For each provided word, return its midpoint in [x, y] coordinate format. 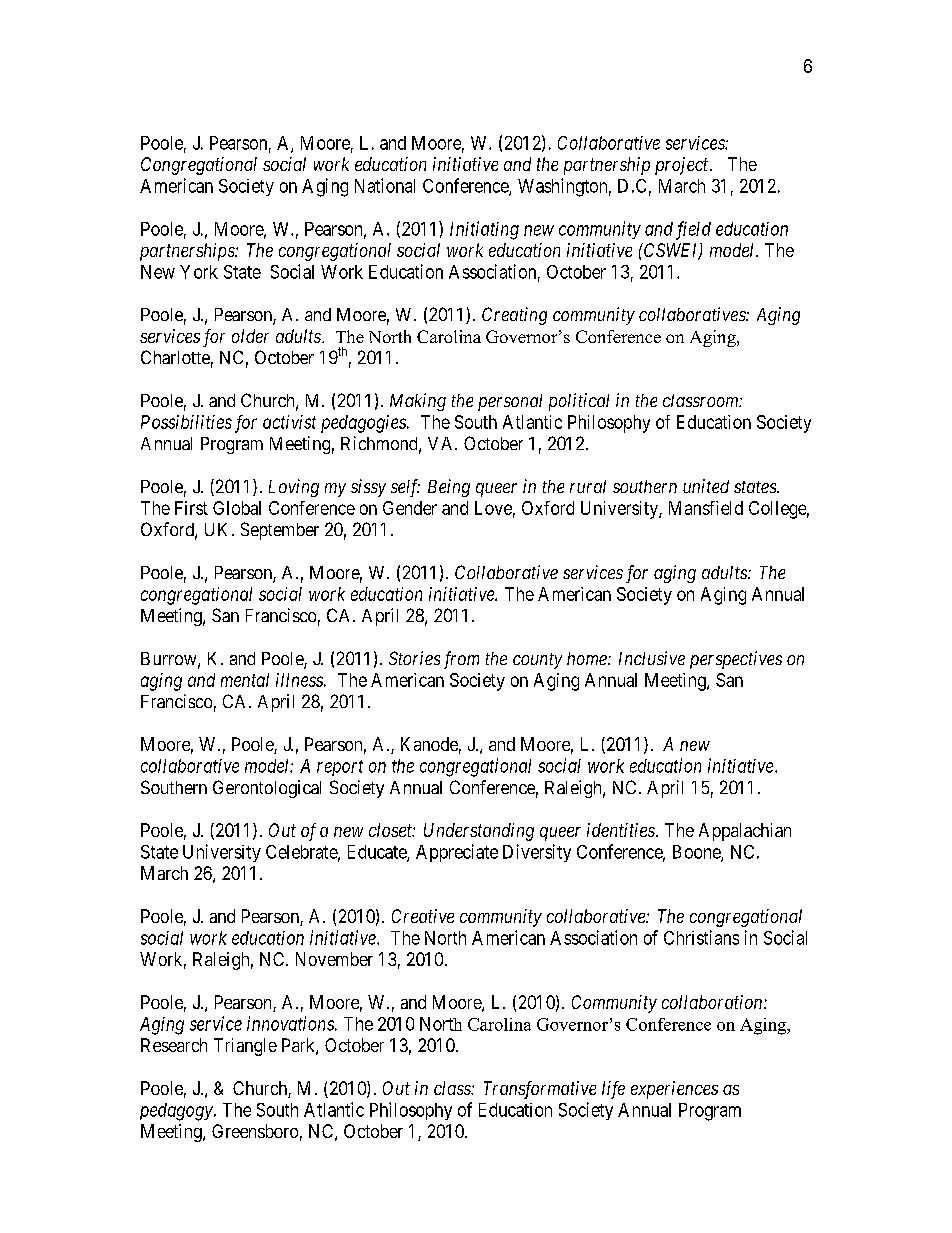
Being [449, 488]
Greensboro [255, 1131]
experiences [674, 1090]
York [199, 272]
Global [237, 508]
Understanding [479, 832]
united [706, 486]
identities [622, 830]
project [683, 166]
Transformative [540, 1090]
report [340, 768]
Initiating [484, 230]
